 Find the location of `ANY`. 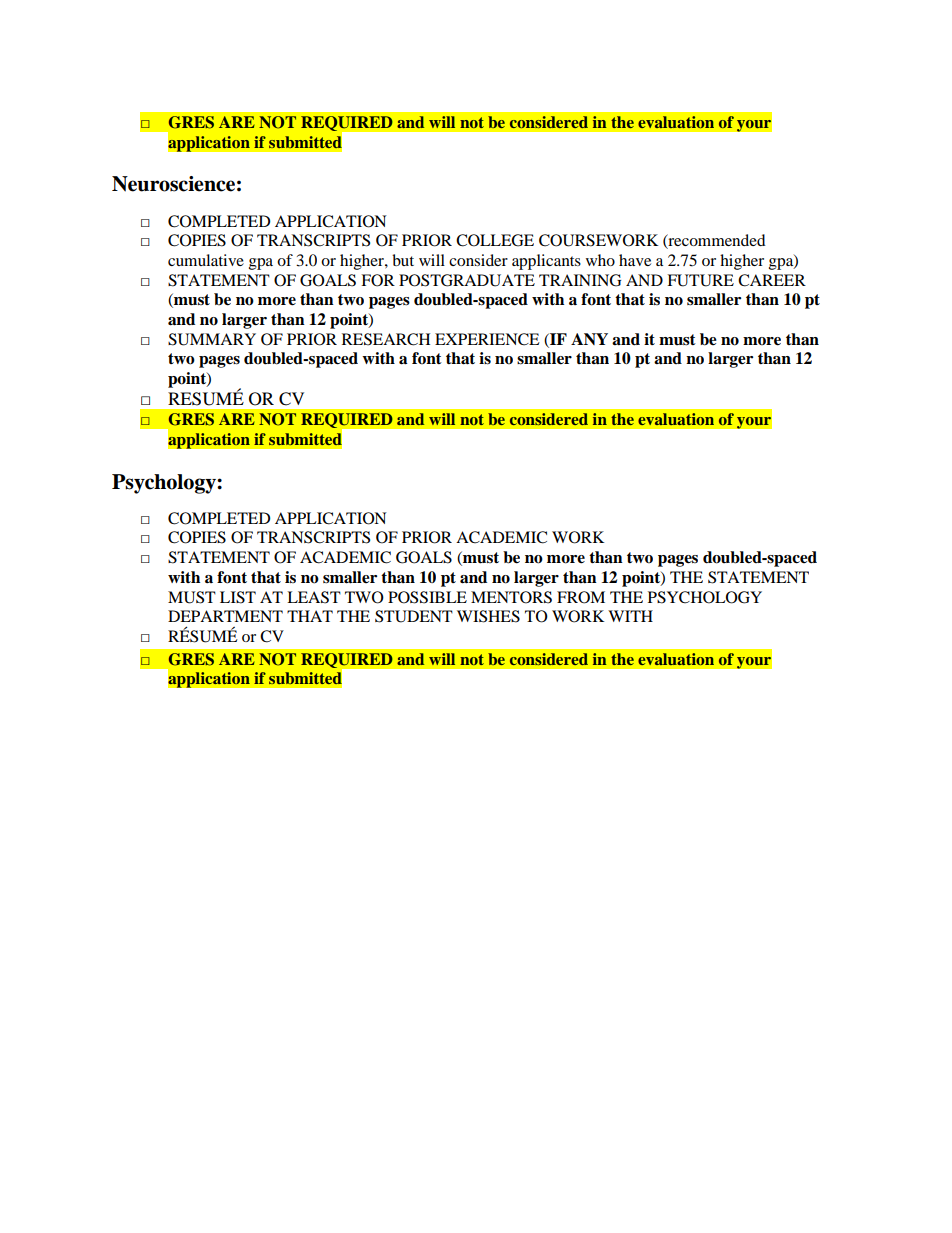

ANY is located at coordinates (589, 339).
